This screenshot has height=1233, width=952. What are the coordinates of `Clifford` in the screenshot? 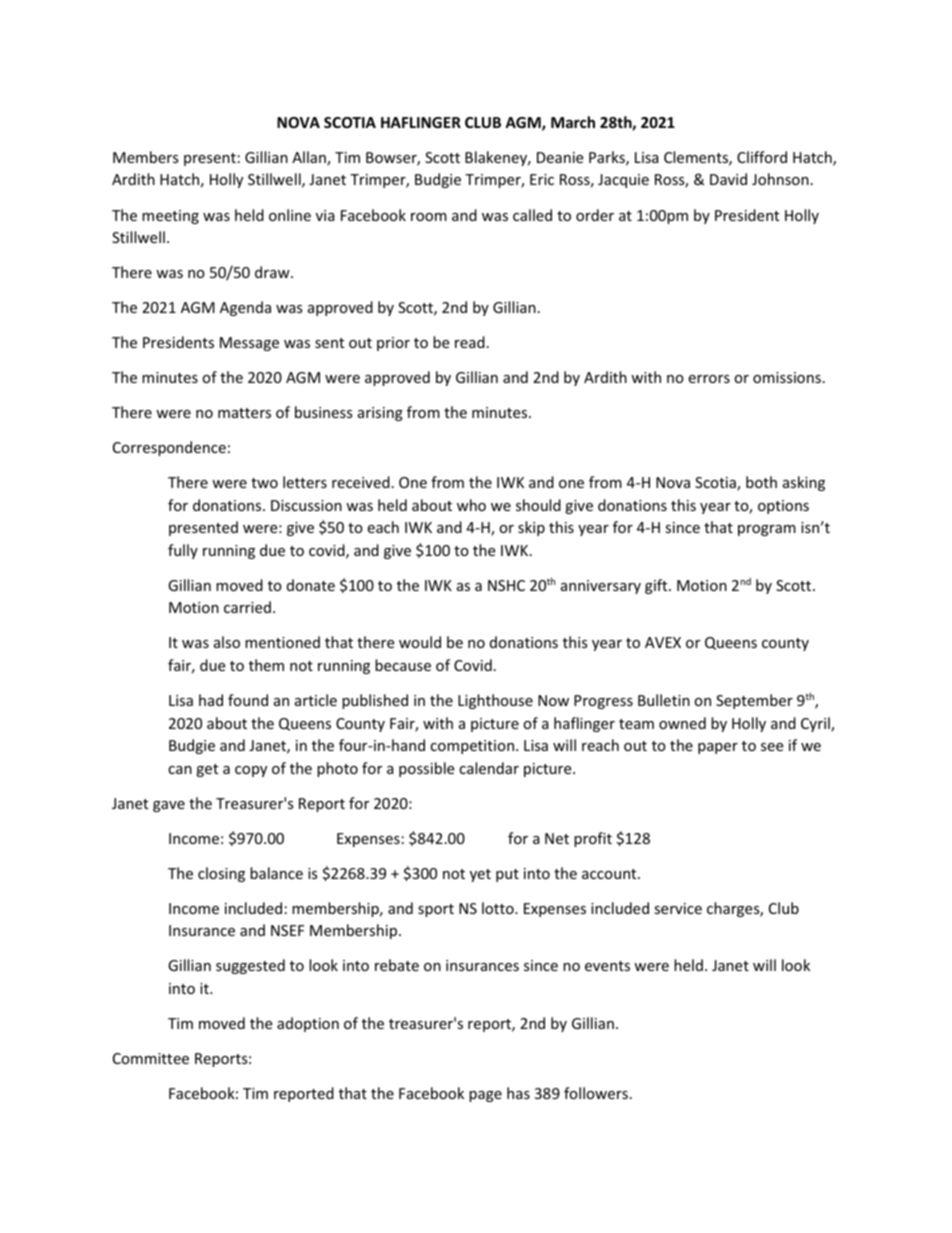 It's located at (762, 157).
